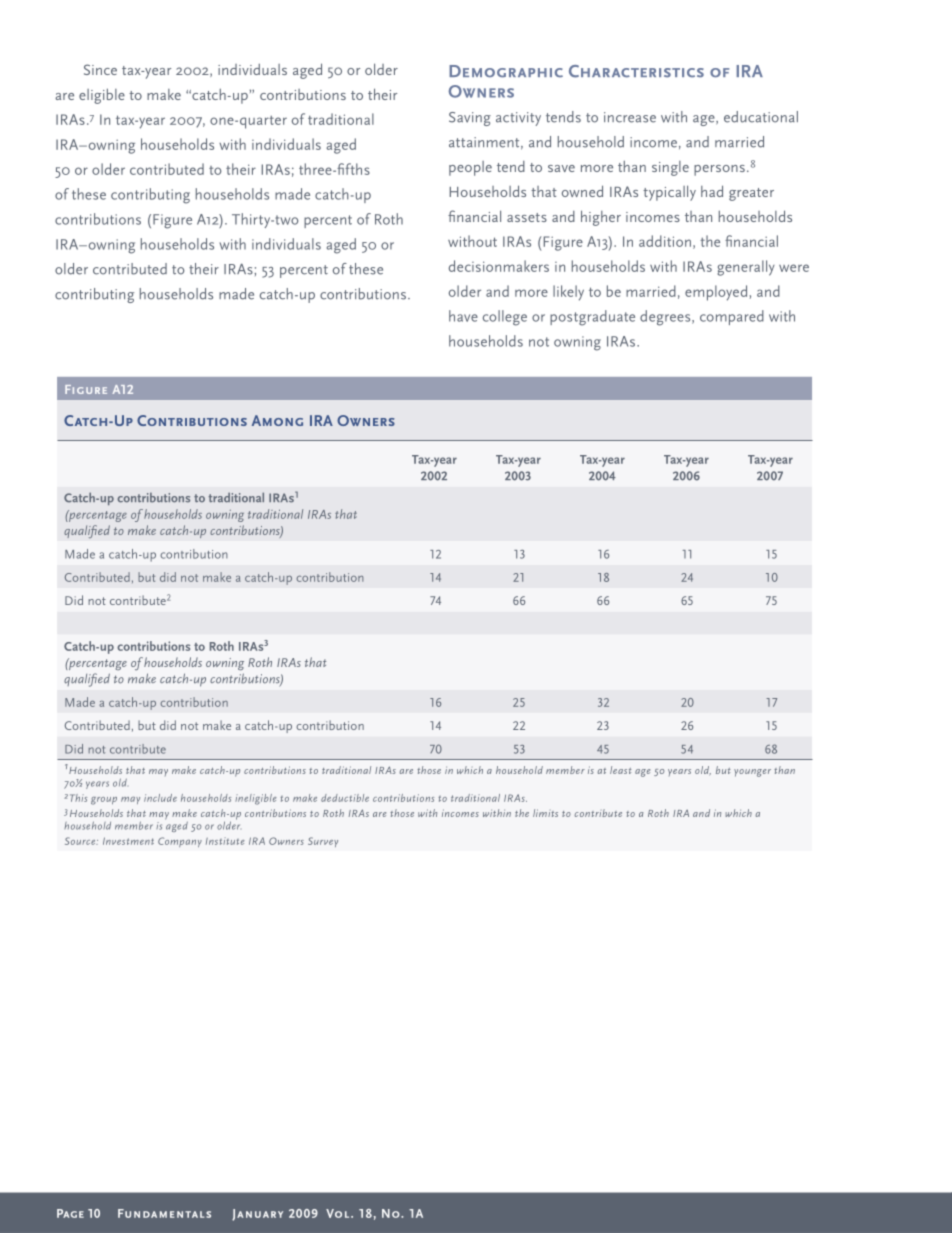  Describe the element at coordinates (100, 69) in the document. I see `Since` at that location.
